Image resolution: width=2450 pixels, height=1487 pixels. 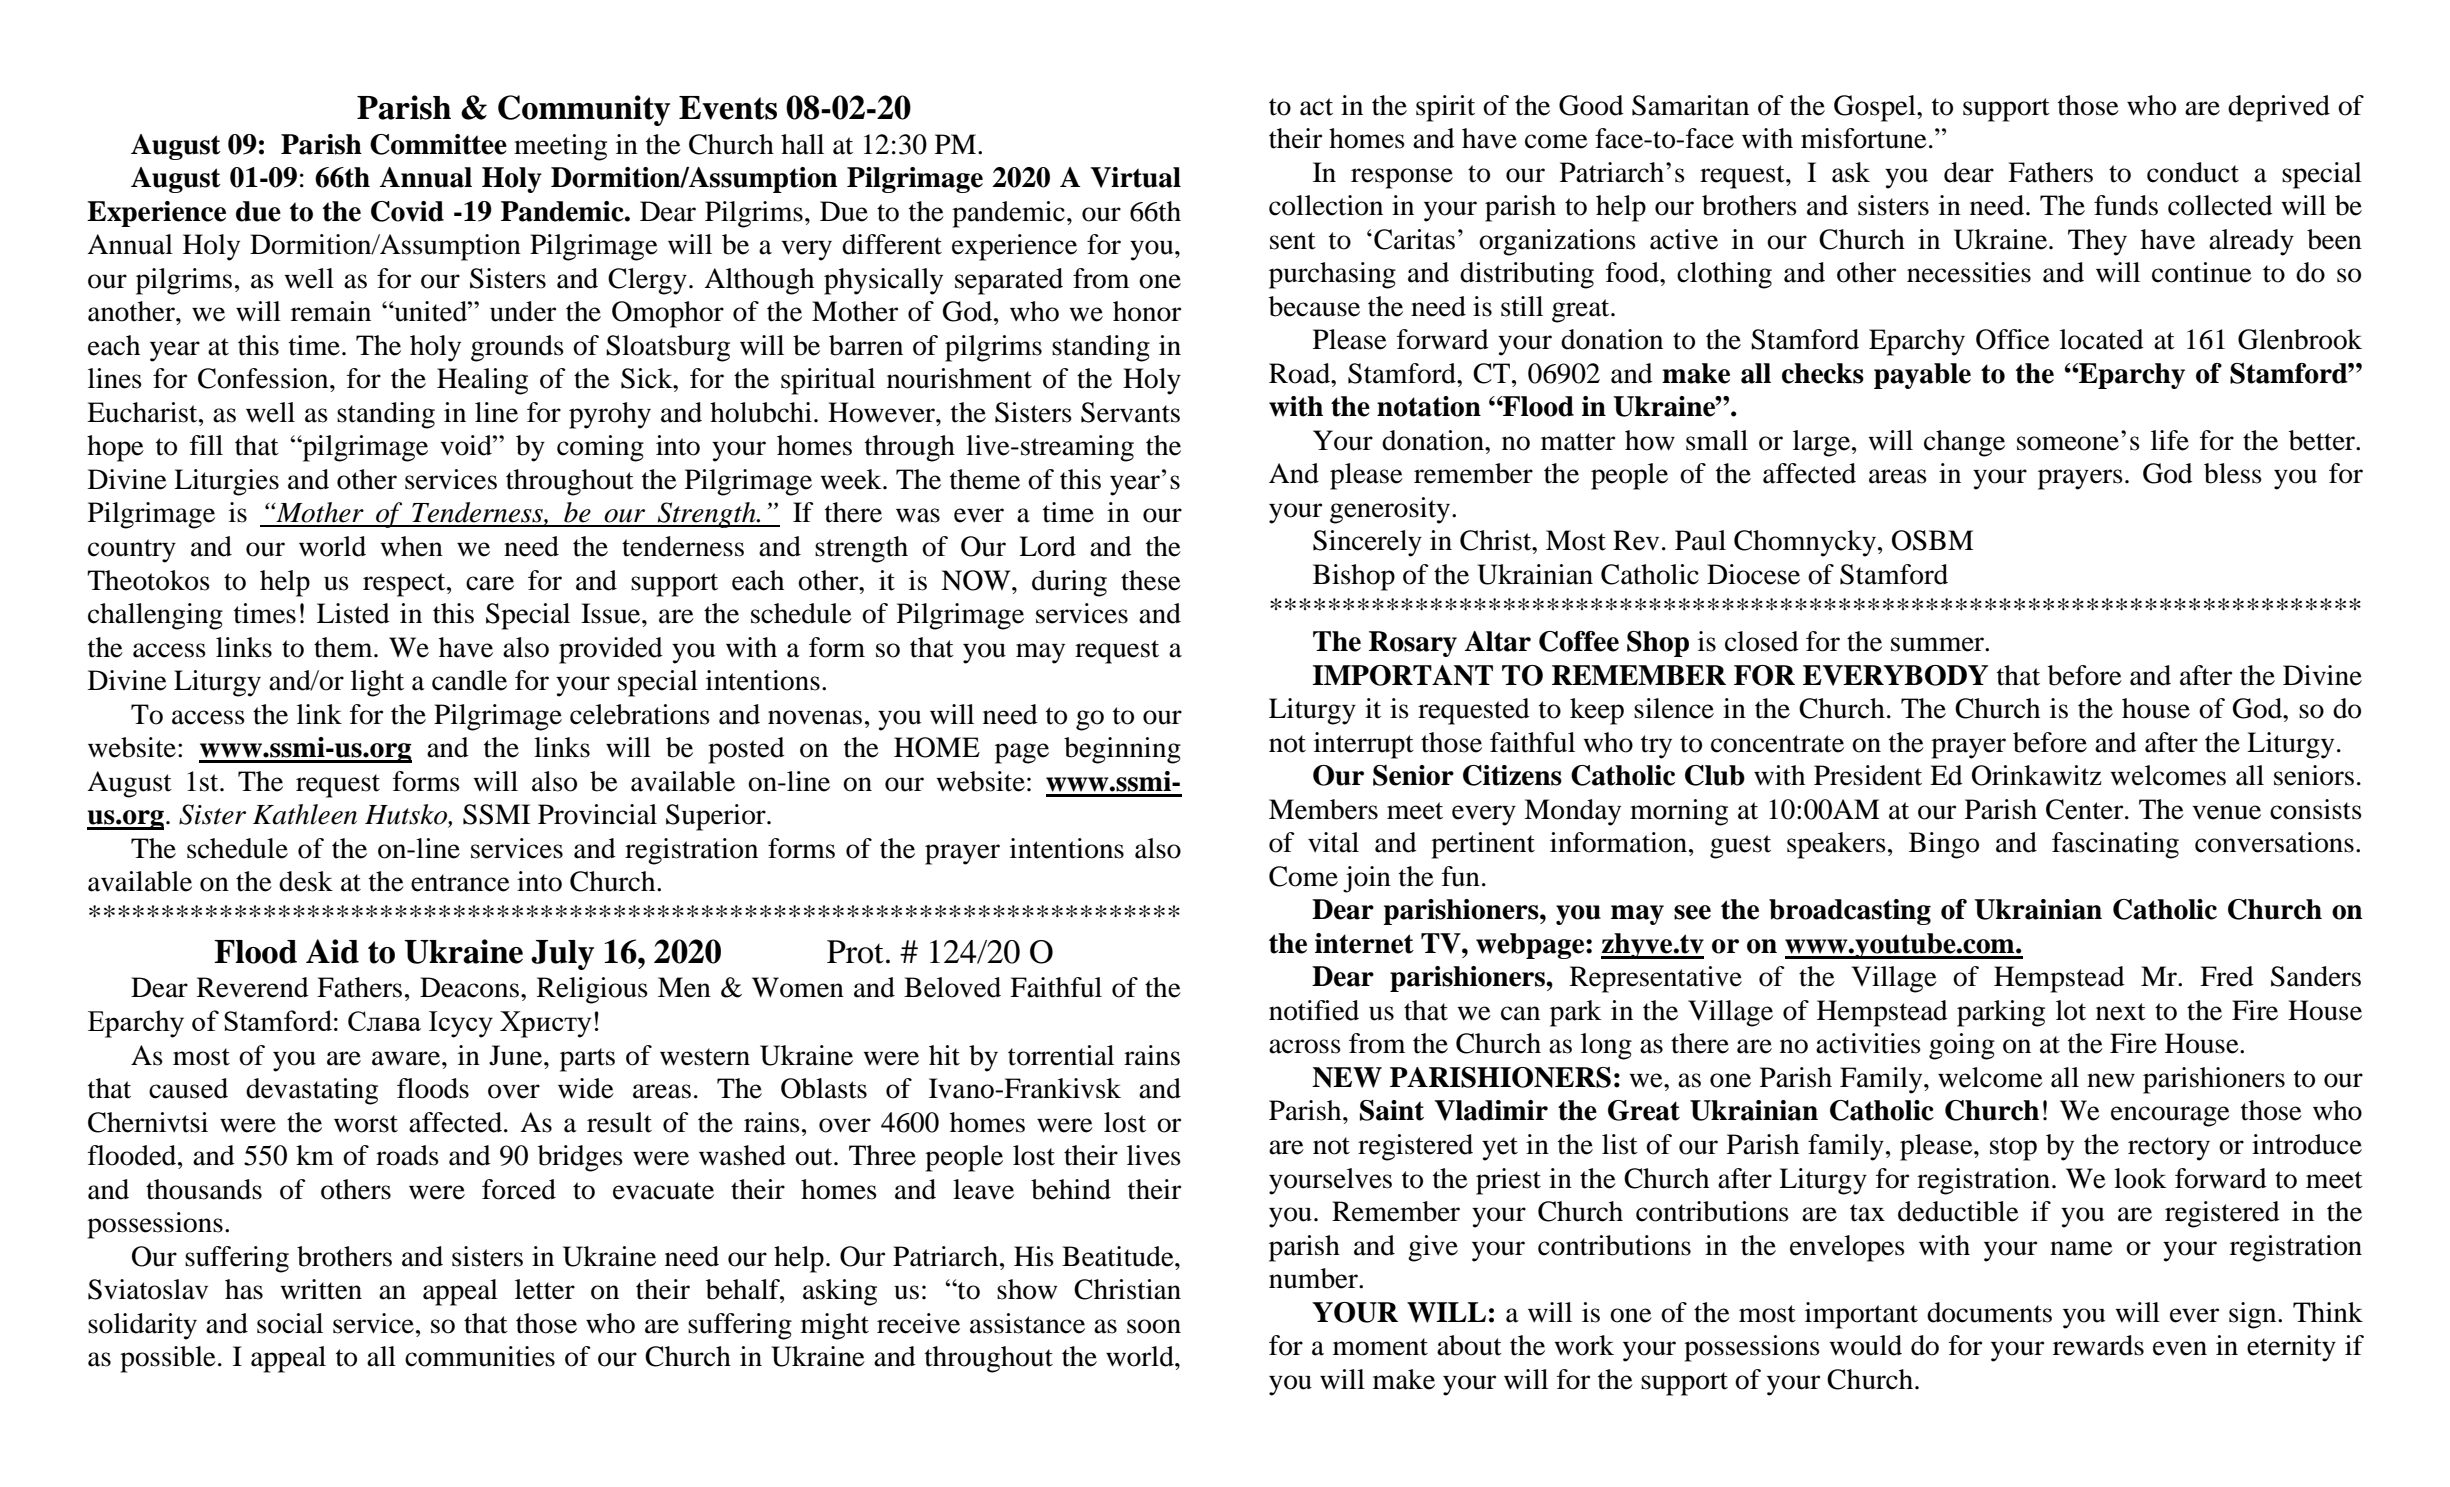 I want to click on Servants, so click(x=1130, y=412).
